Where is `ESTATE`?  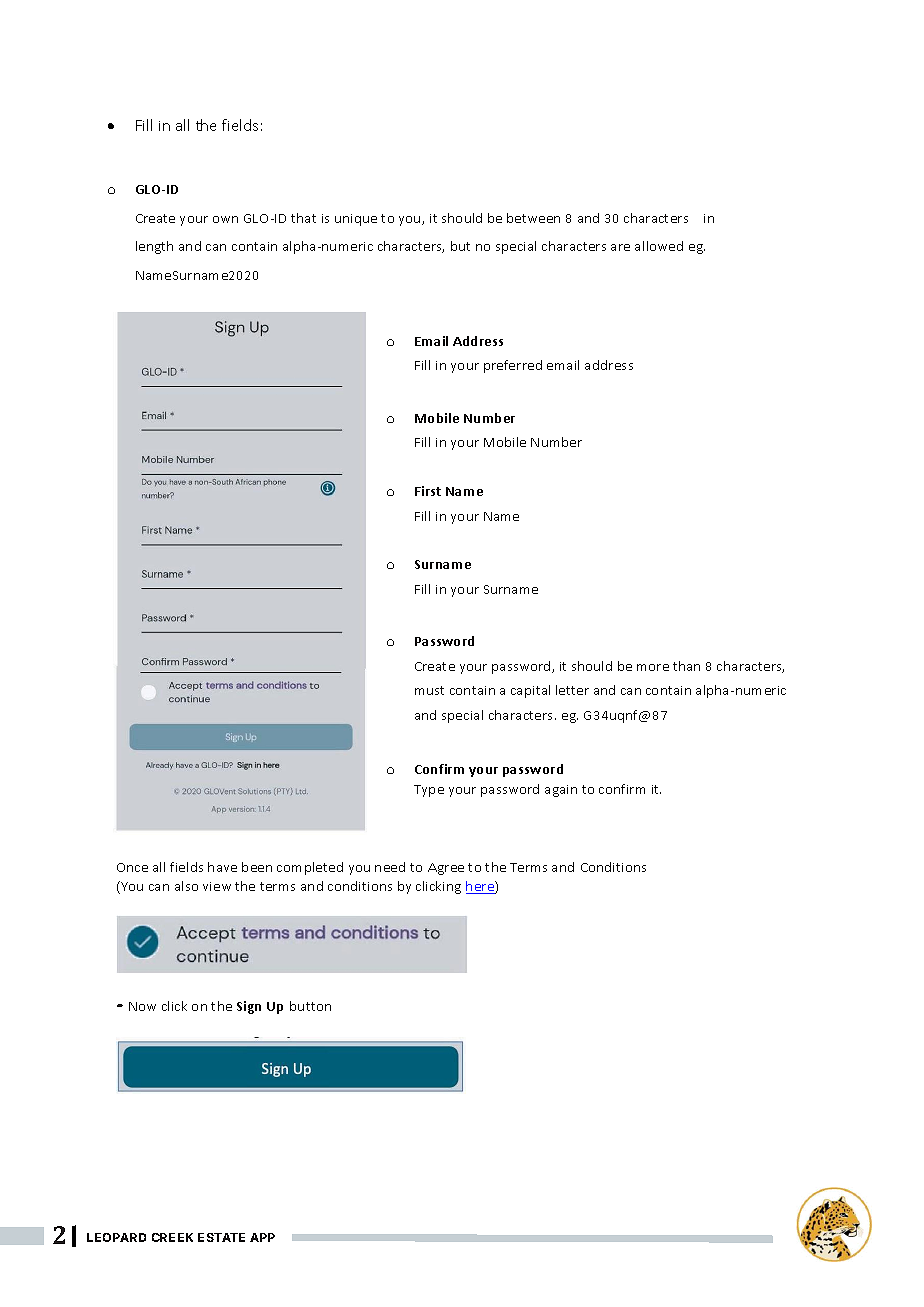 ESTATE is located at coordinates (221, 1237).
